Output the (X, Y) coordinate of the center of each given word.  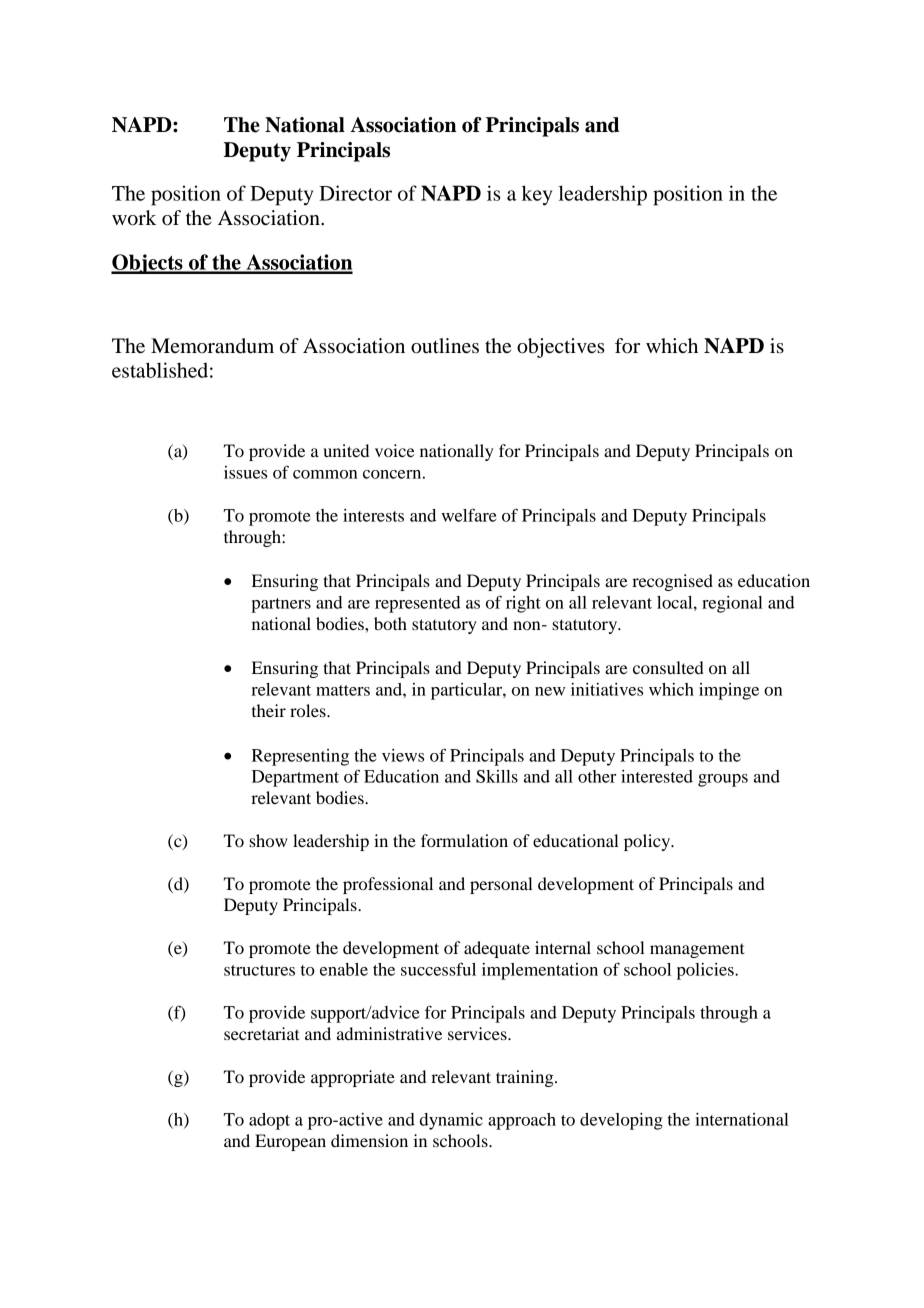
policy (648, 842)
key (537, 195)
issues (245, 472)
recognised (672, 582)
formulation (464, 840)
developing (621, 1121)
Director (355, 193)
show (268, 840)
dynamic (451, 1121)
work (134, 218)
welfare (469, 515)
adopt (269, 1121)
